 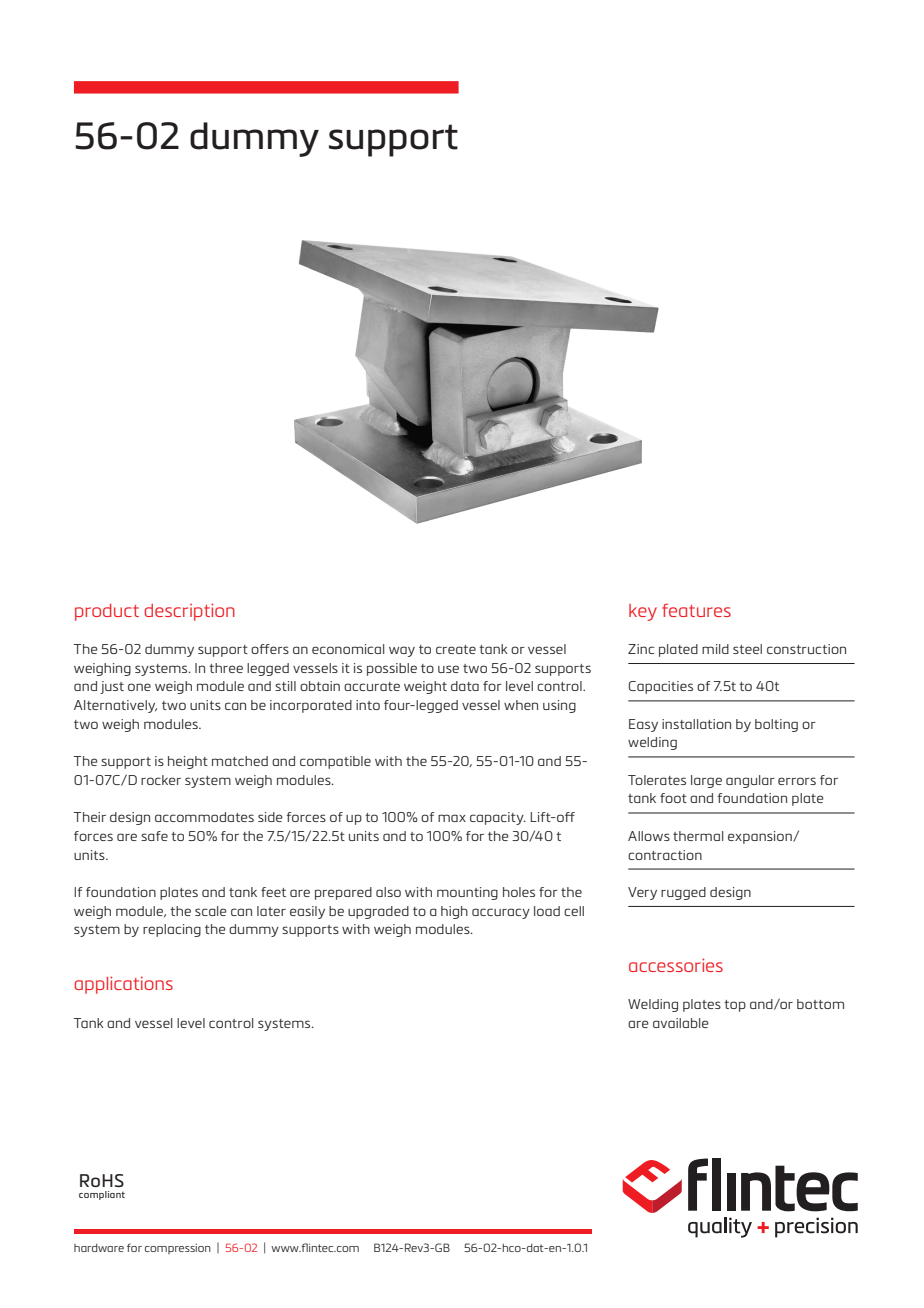 I want to click on safe, so click(x=154, y=836).
